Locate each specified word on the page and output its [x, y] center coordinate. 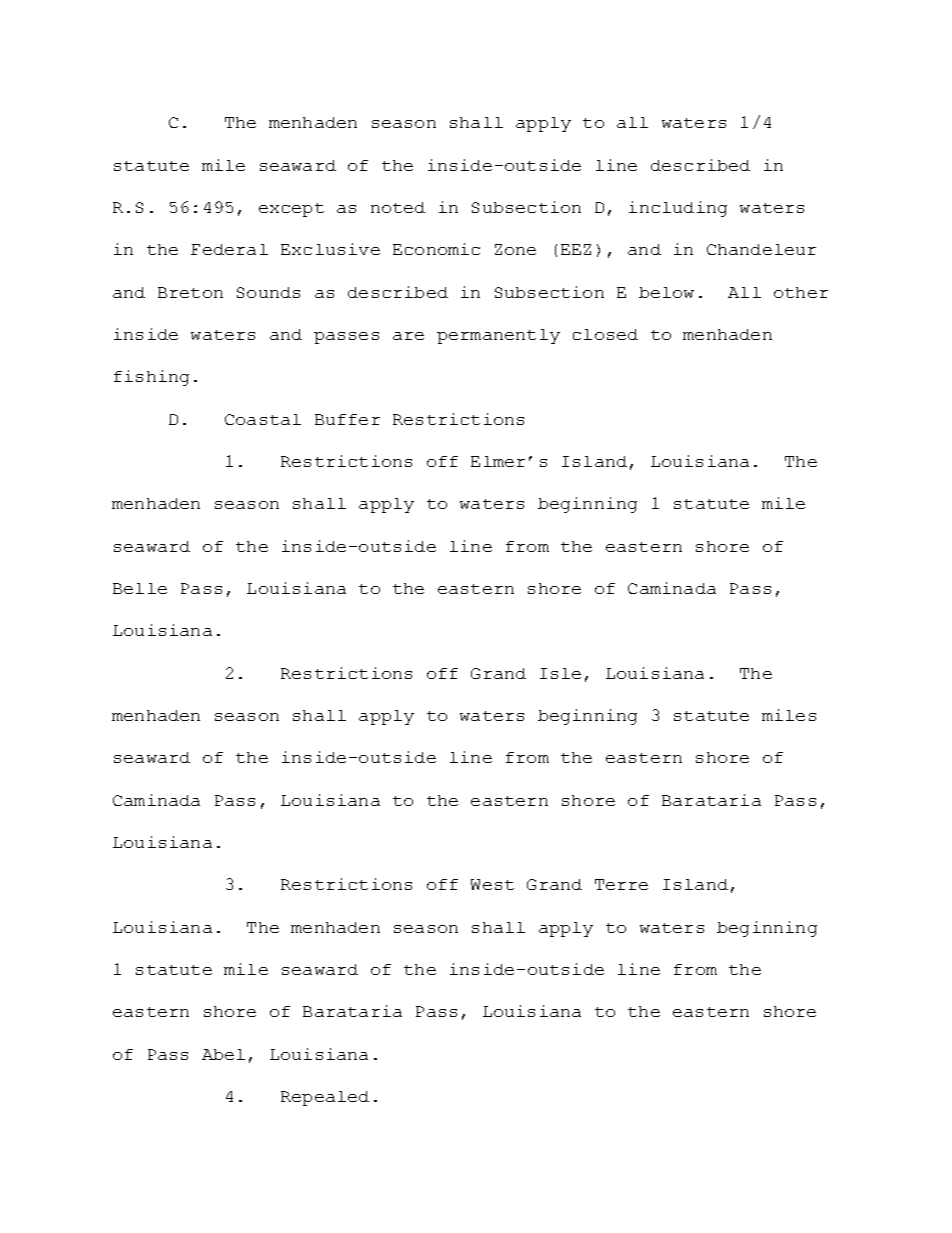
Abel [223, 1054]
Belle [140, 588]
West [492, 884]
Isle [560, 673]
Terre [621, 884]
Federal [229, 249]
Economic [436, 249]
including [678, 209]
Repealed [325, 1098]
